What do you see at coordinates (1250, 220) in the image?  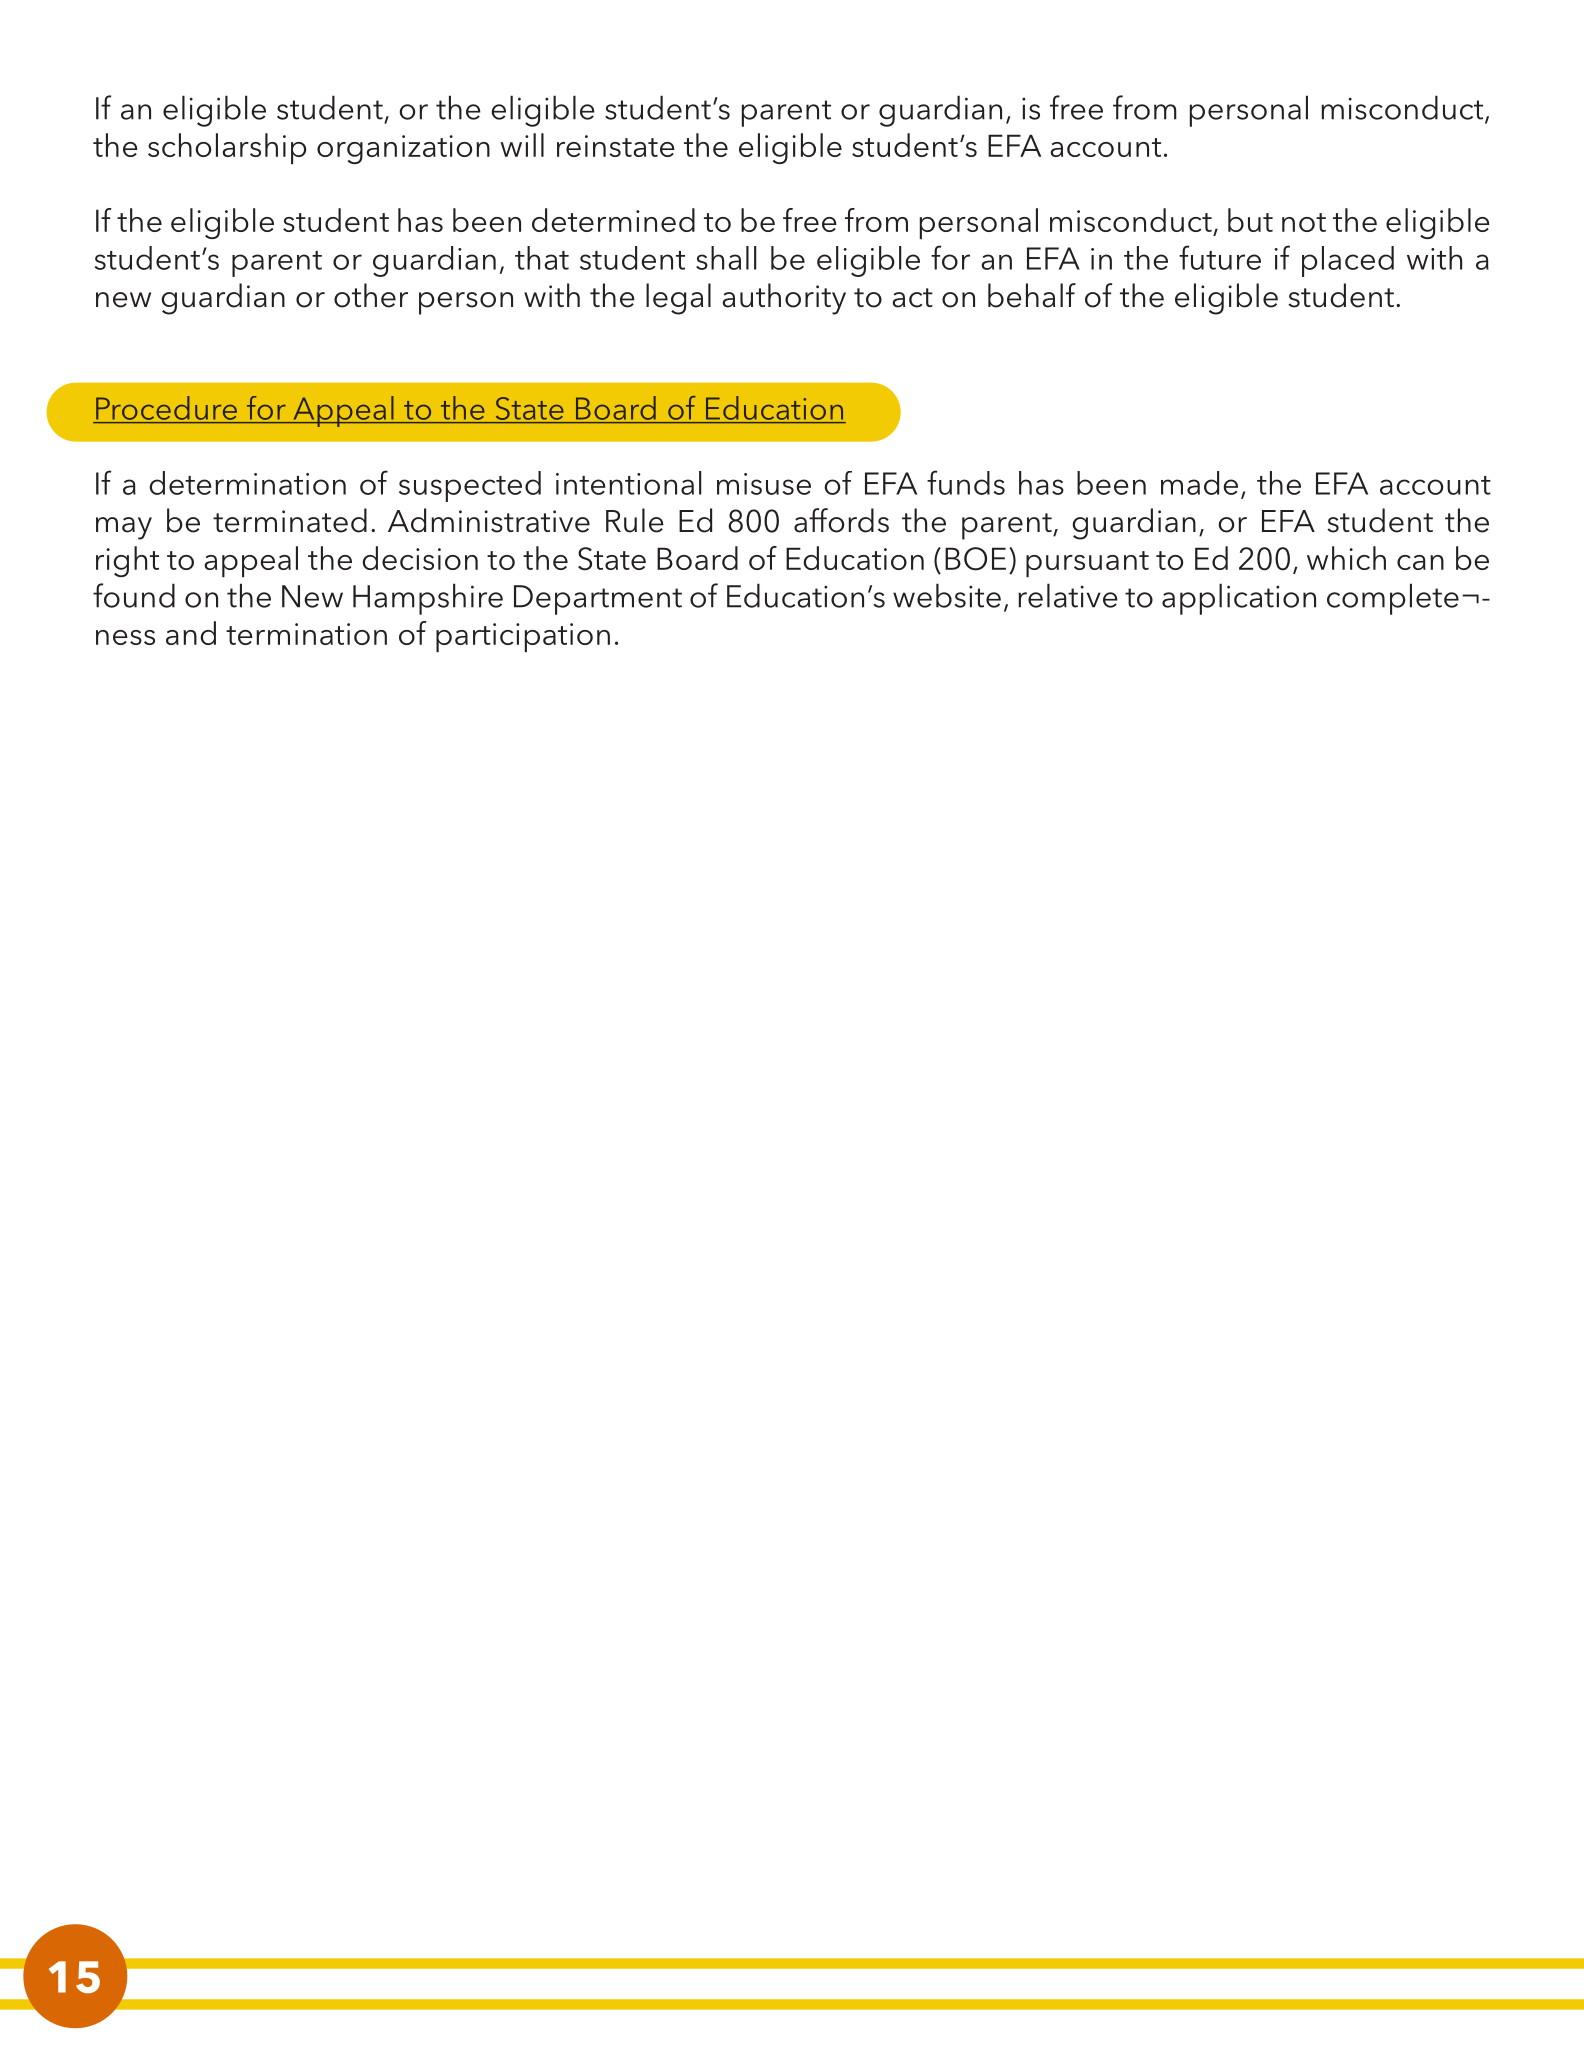 I see `but` at bounding box center [1250, 220].
